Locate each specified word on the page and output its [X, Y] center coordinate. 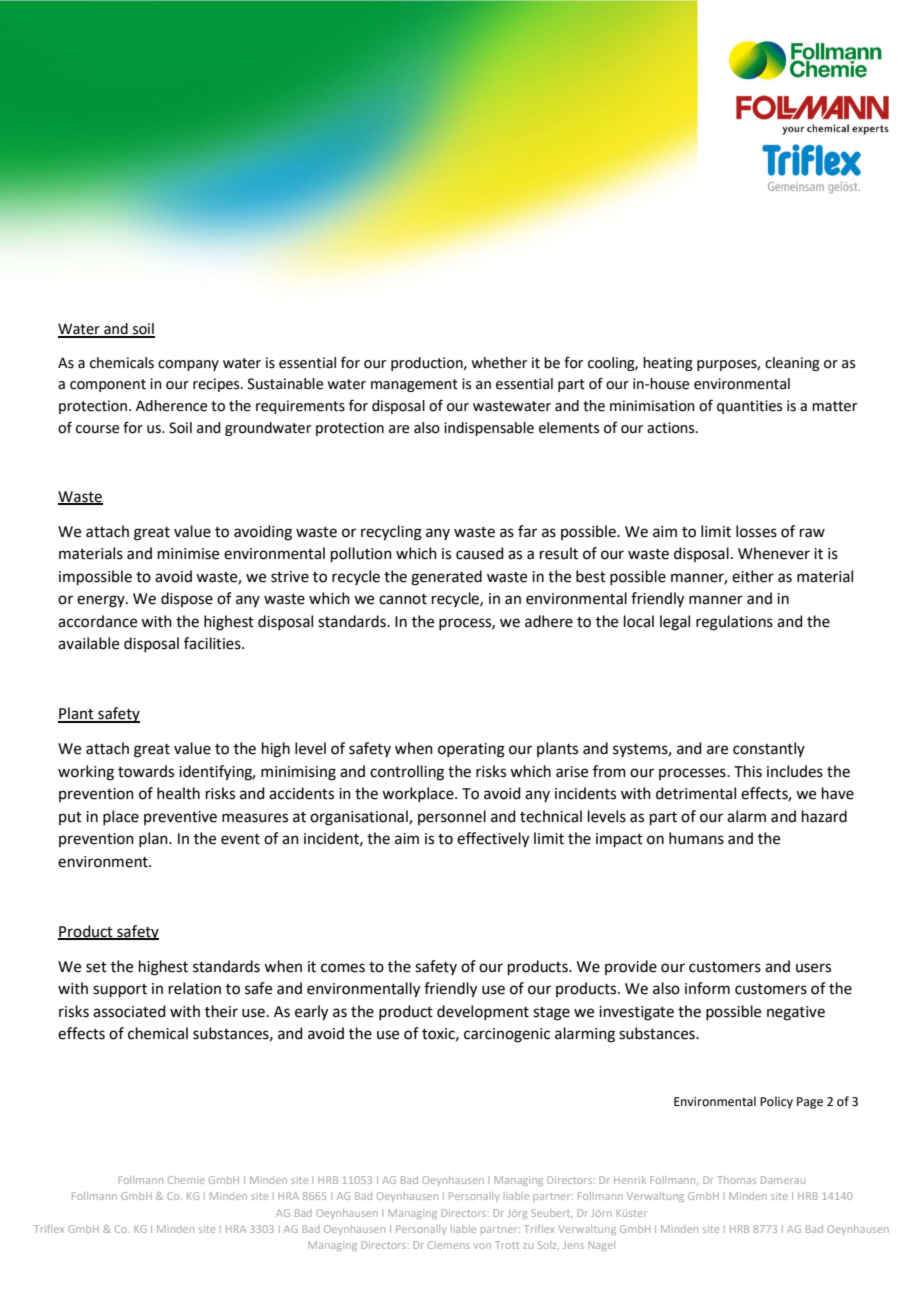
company [188, 365]
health [178, 793]
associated [129, 1011]
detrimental [696, 793]
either [753, 576]
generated [446, 578]
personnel [452, 817]
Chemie [186, 1180]
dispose [187, 599]
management [414, 385]
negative [796, 1013]
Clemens [449, 1245]
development [483, 1012]
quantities [749, 407]
